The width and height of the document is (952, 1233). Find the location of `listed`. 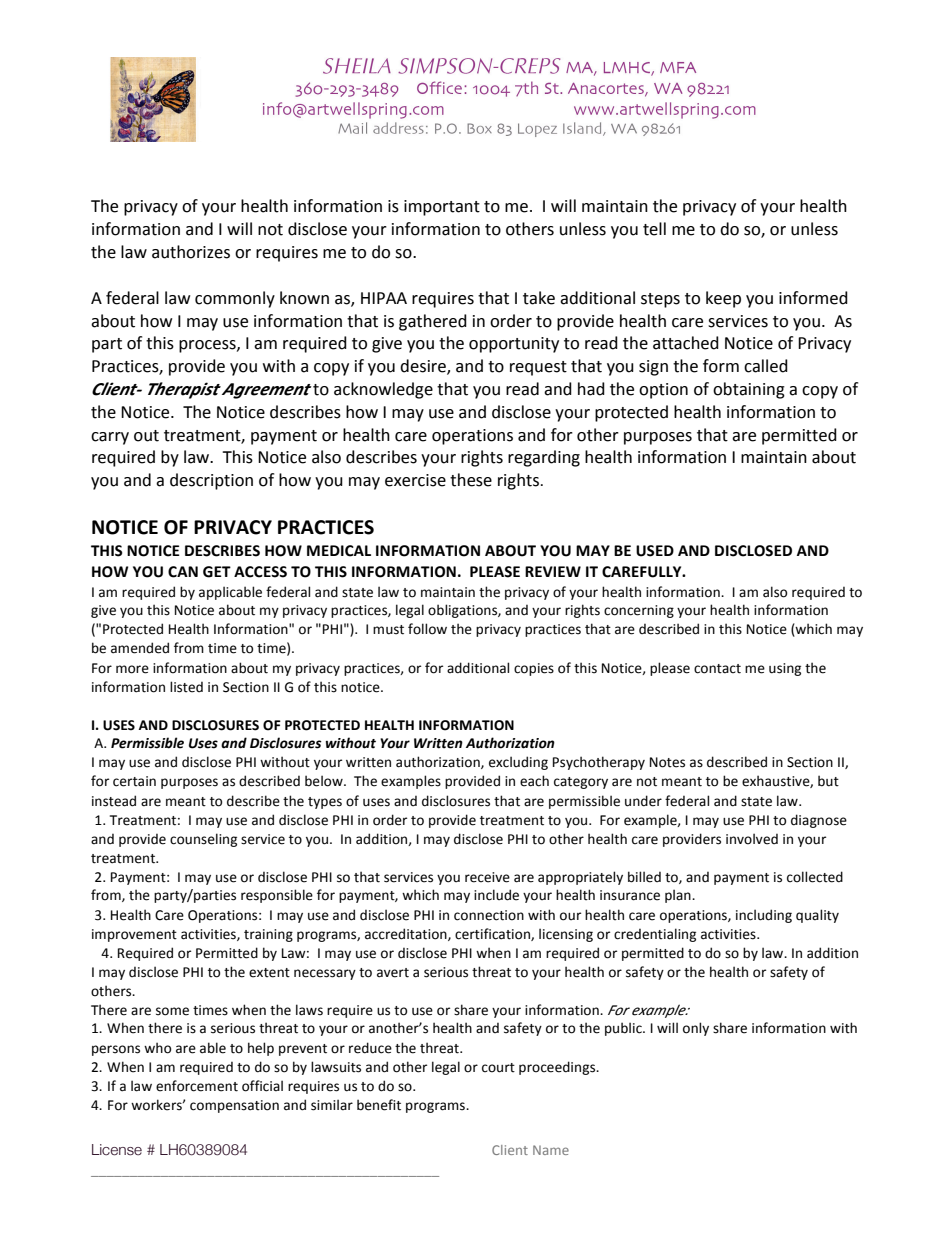

listed is located at coordinates (186, 687).
